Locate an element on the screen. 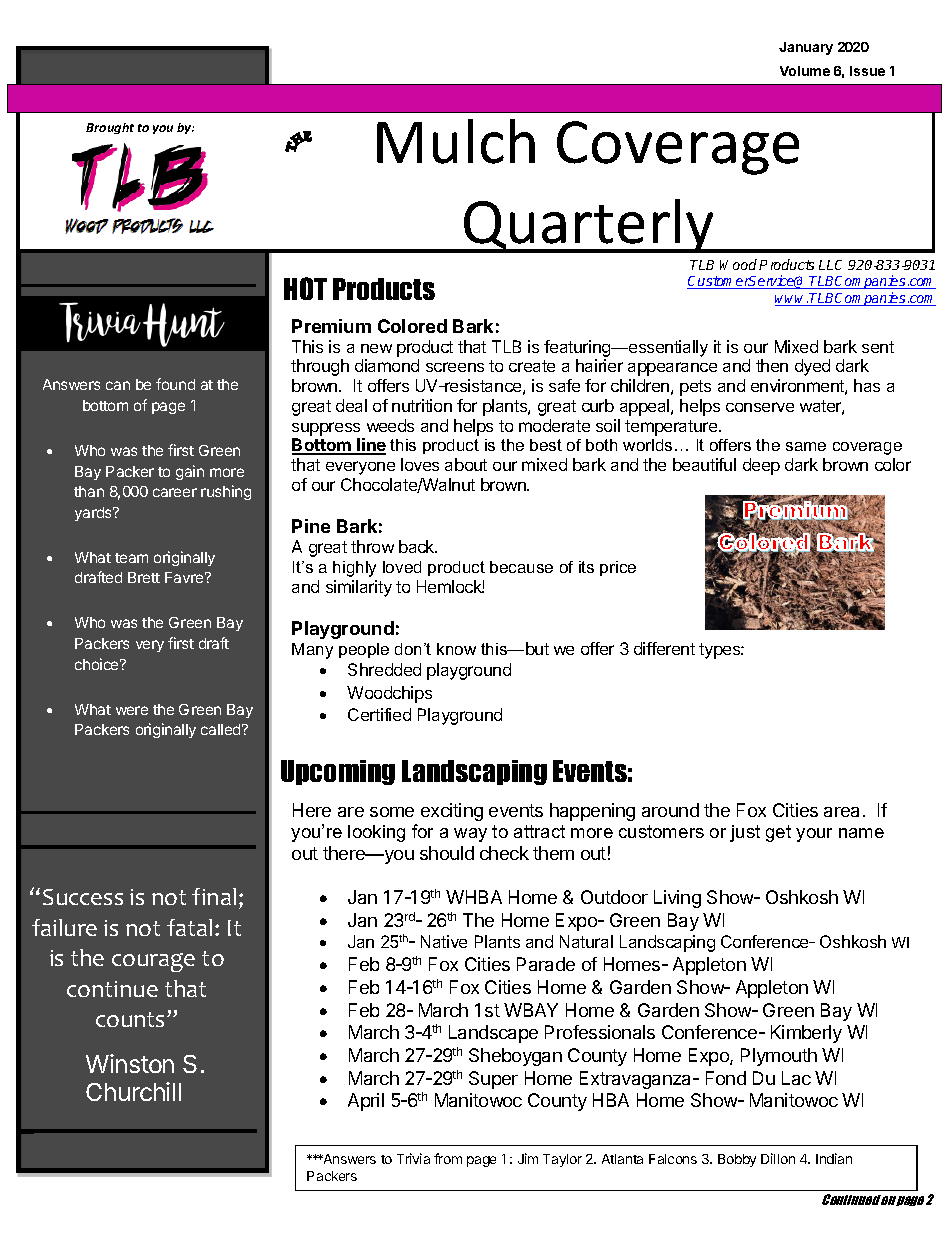 The image size is (952, 1233). Churchill is located at coordinates (133, 1091).
